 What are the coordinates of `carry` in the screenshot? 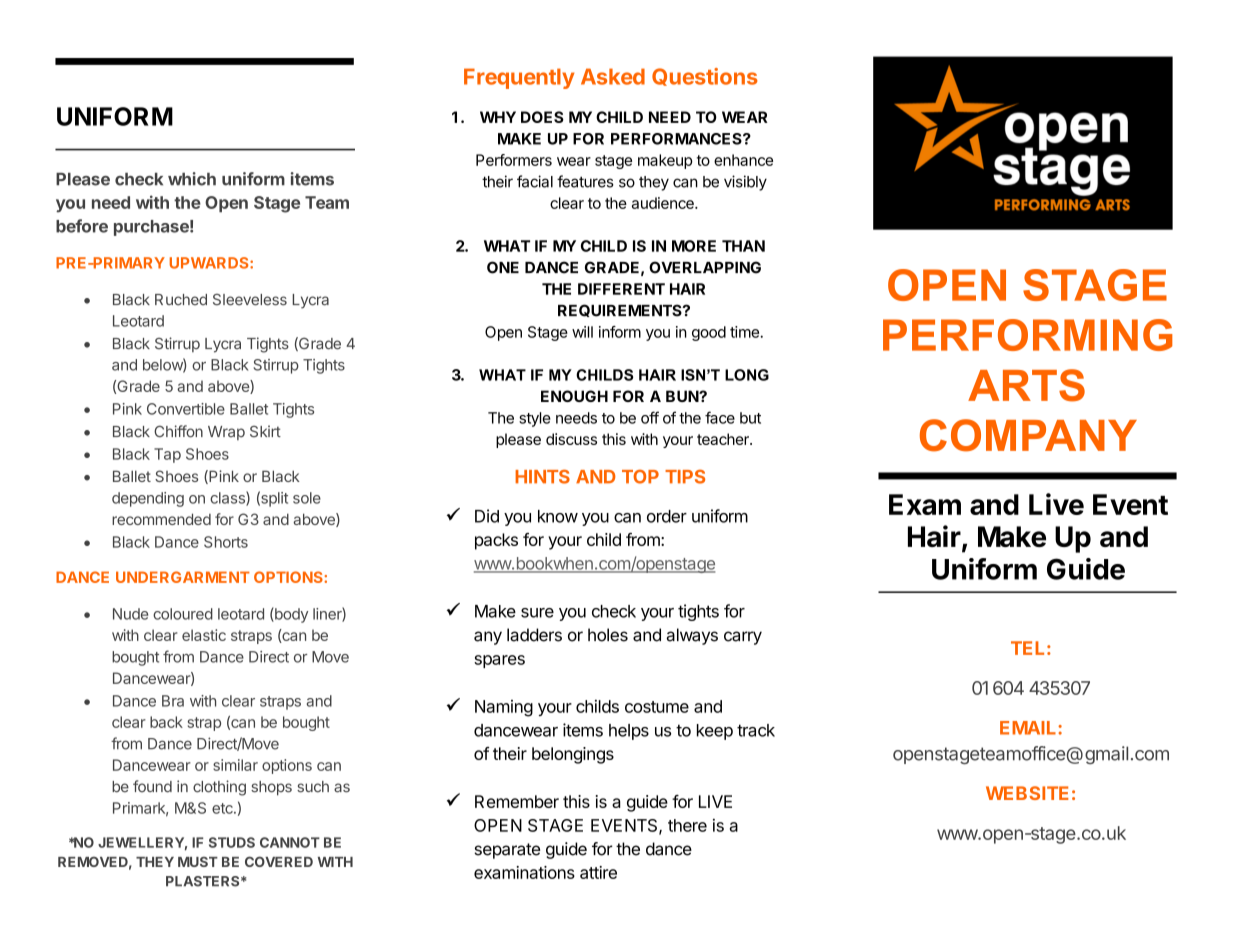 It's located at (743, 638).
